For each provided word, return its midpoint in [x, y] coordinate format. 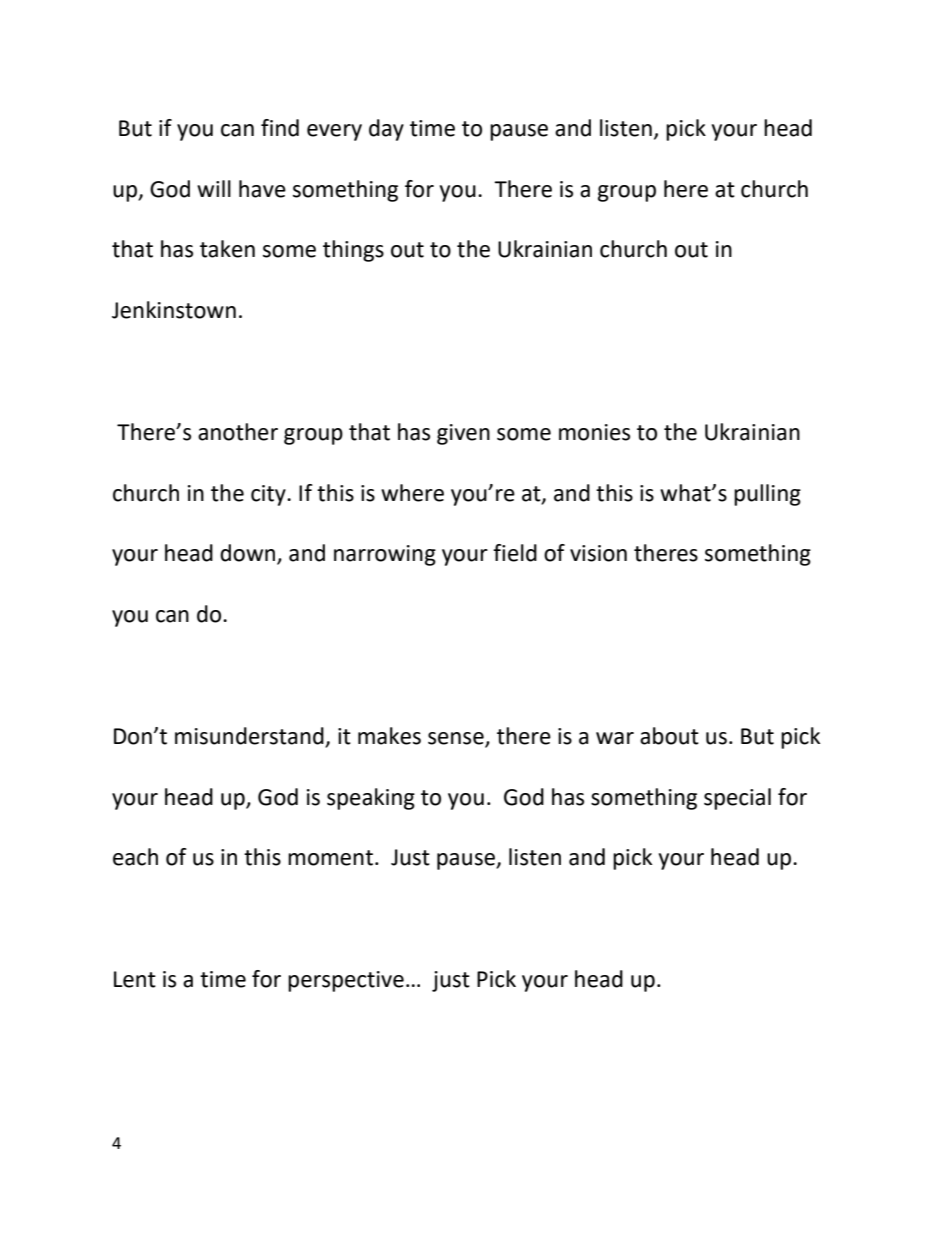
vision [598, 553]
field [515, 553]
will [214, 188]
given [463, 434]
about [669, 736]
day [386, 130]
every [334, 132]
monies [594, 432]
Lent [135, 979]
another [238, 432]
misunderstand [249, 736]
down [247, 553]
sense [456, 738]
